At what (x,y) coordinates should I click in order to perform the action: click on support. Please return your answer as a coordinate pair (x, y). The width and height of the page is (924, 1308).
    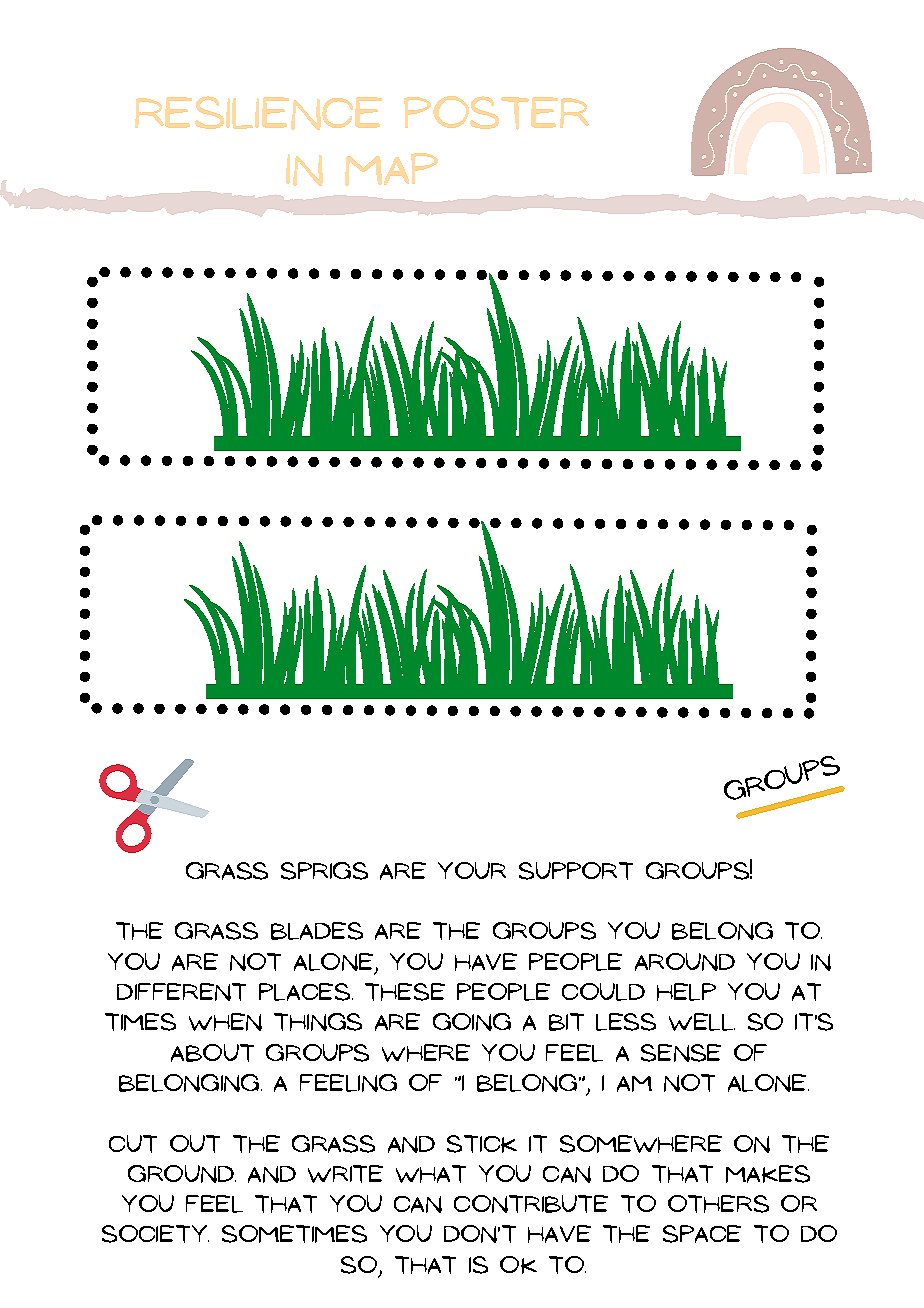
    Looking at the image, I should click on (576, 871).
